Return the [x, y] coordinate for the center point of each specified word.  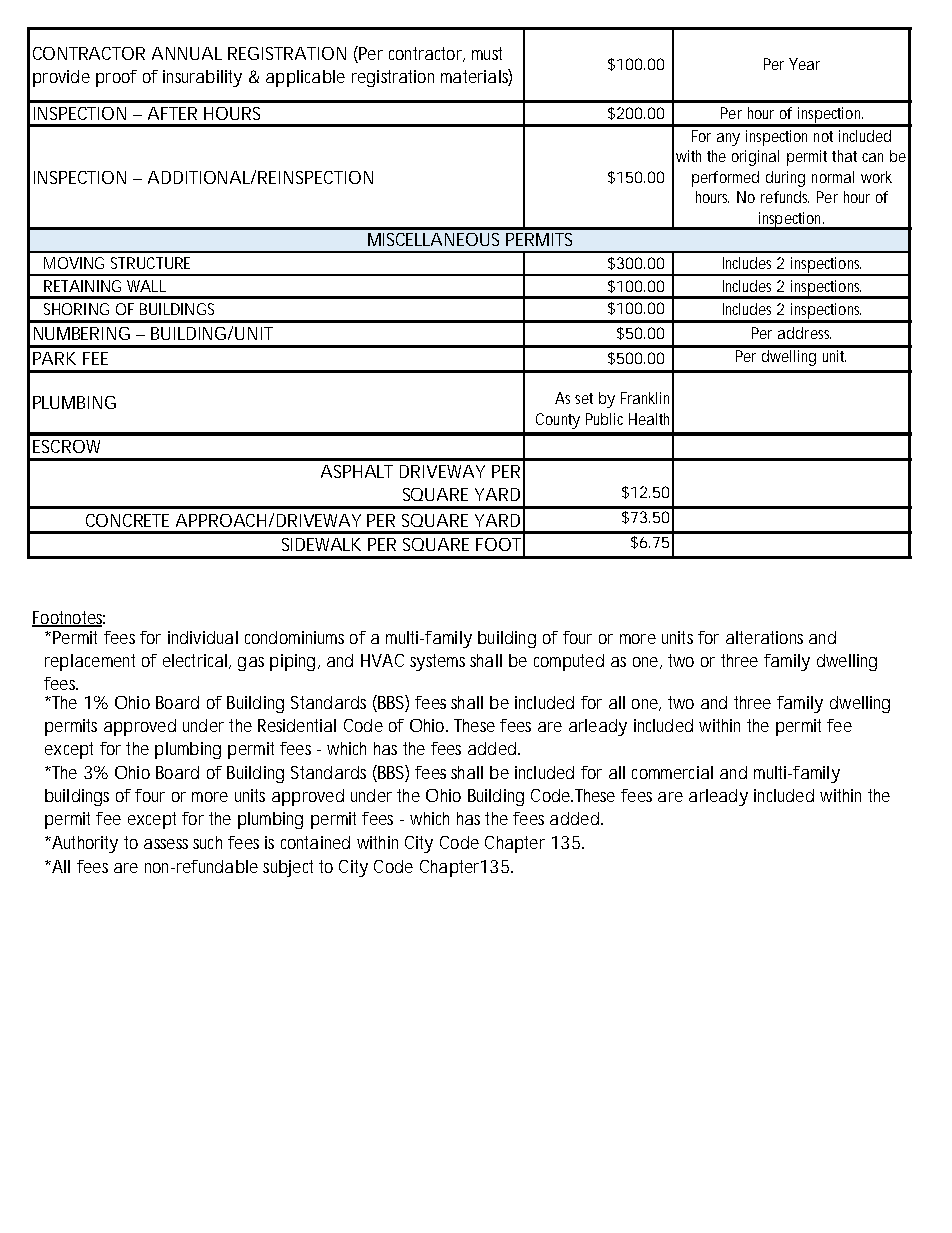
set [584, 398]
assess [166, 844]
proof [116, 78]
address [804, 333]
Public [604, 419]
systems [437, 662]
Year [804, 64]
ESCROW [66, 446]
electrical [195, 660]
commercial [672, 772]
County [558, 421]
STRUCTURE [150, 263]
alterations [764, 637]
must [487, 53]
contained [315, 842]
